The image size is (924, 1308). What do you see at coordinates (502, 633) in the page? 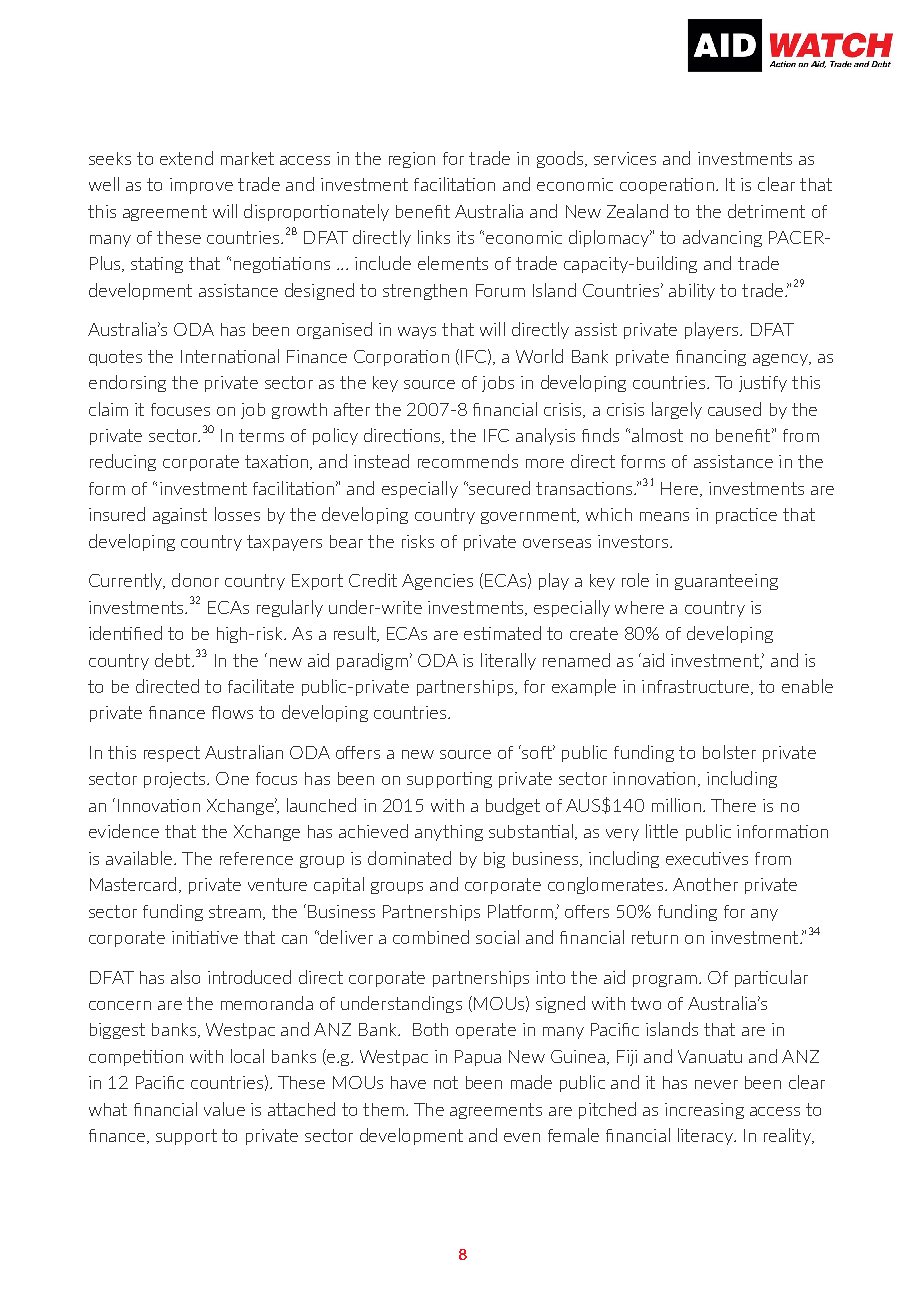
I see `estimated` at bounding box center [502, 633].
